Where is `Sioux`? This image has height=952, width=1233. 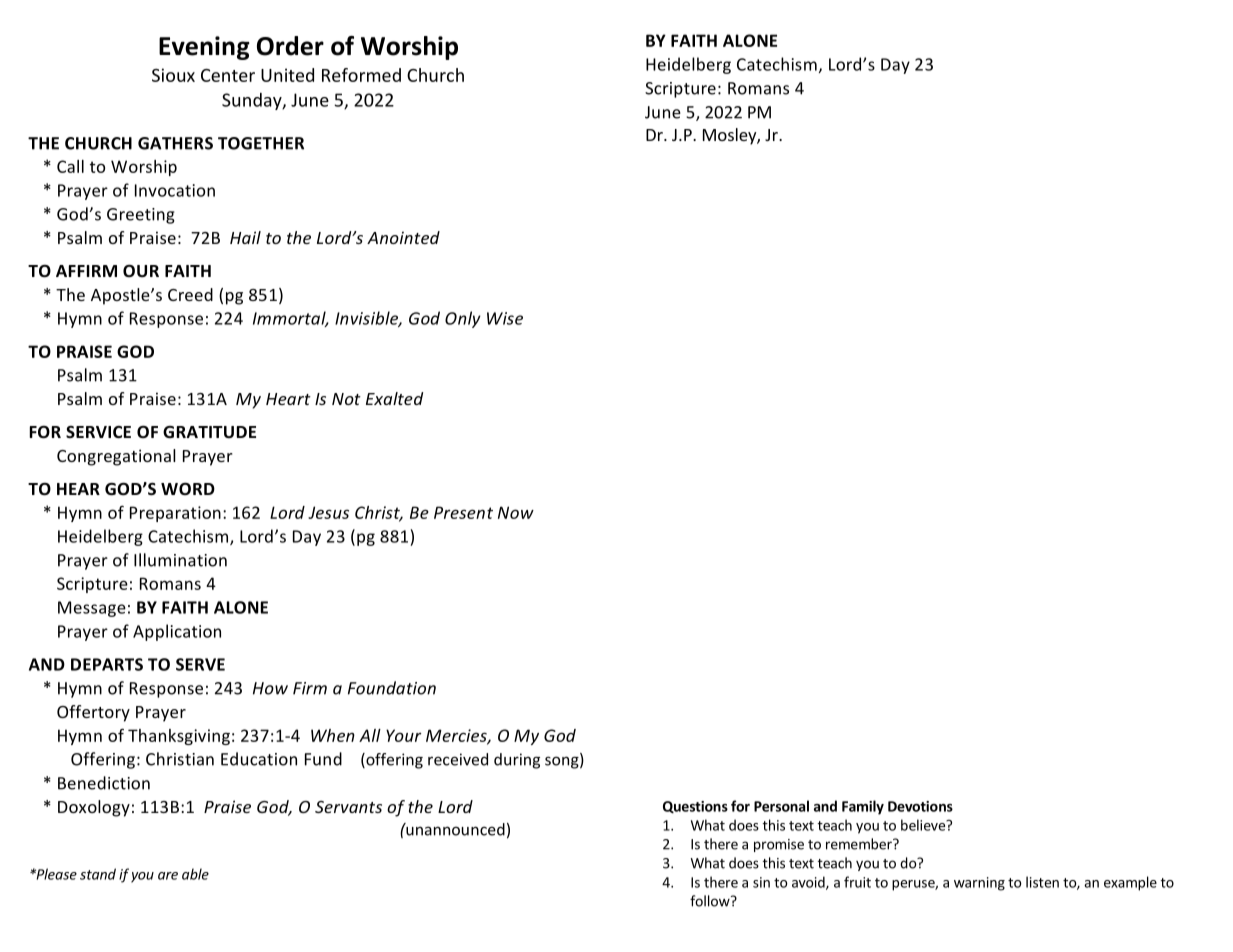
Sioux is located at coordinates (173, 75).
